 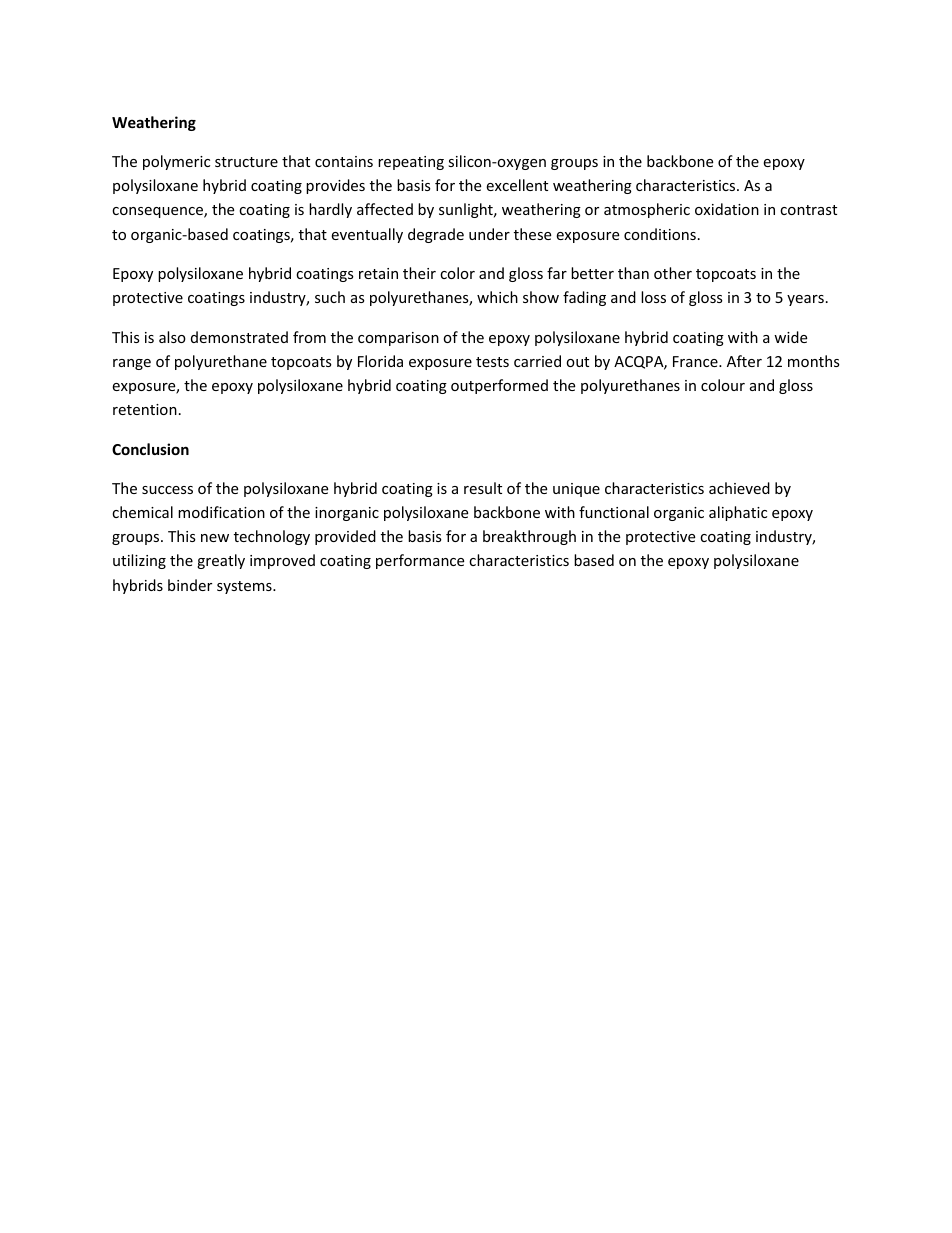 I want to click on range, so click(x=132, y=364).
